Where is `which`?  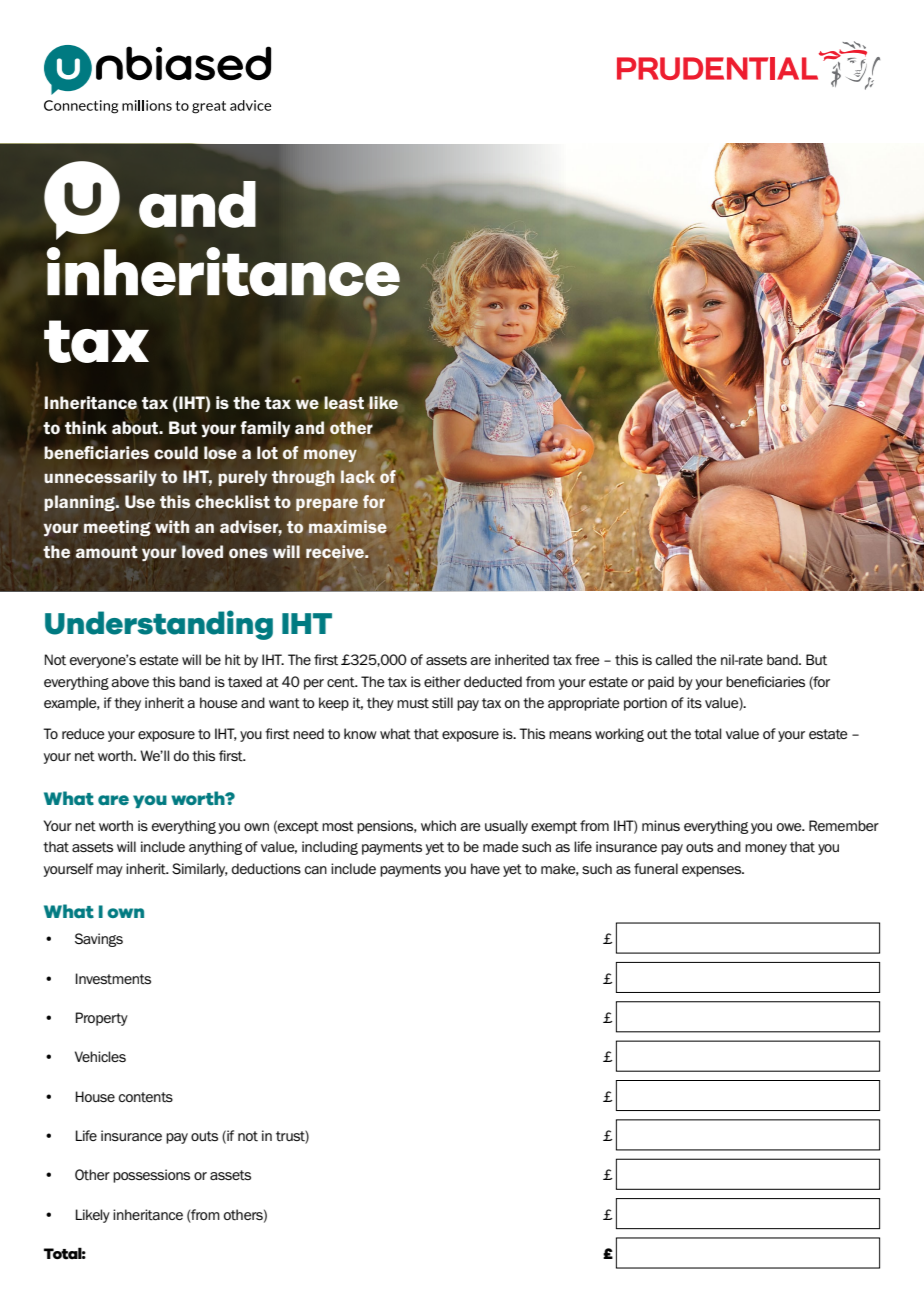 which is located at coordinates (438, 825).
